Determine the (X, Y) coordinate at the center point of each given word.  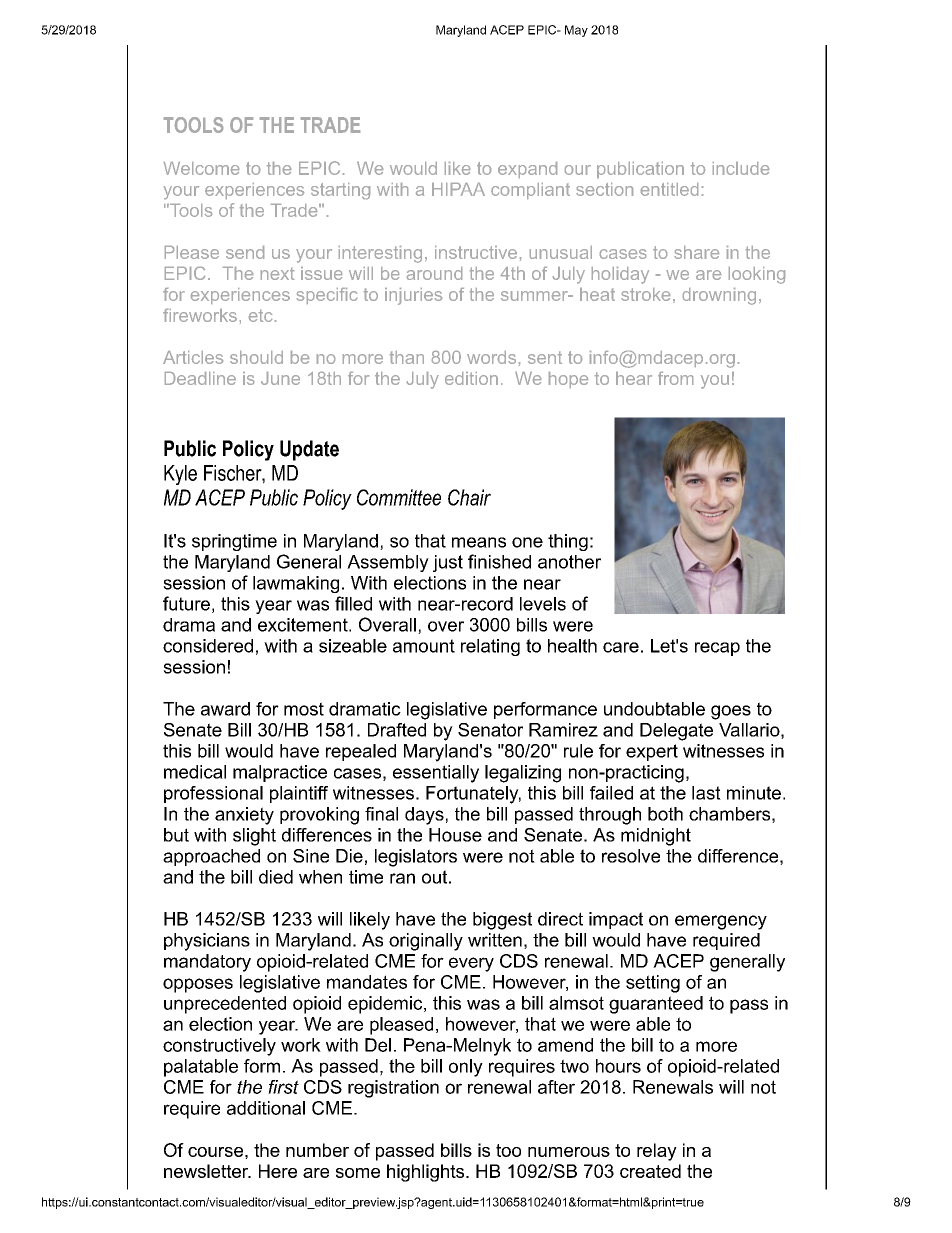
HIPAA (458, 189)
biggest (502, 921)
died (276, 877)
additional (266, 1108)
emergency (721, 922)
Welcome (201, 168)
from (675, 378)
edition (471, 378)
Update (309, 450)
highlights (425, 1173)
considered (208, 646)
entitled (669, 189)
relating (490, 647)
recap (717, 649)
